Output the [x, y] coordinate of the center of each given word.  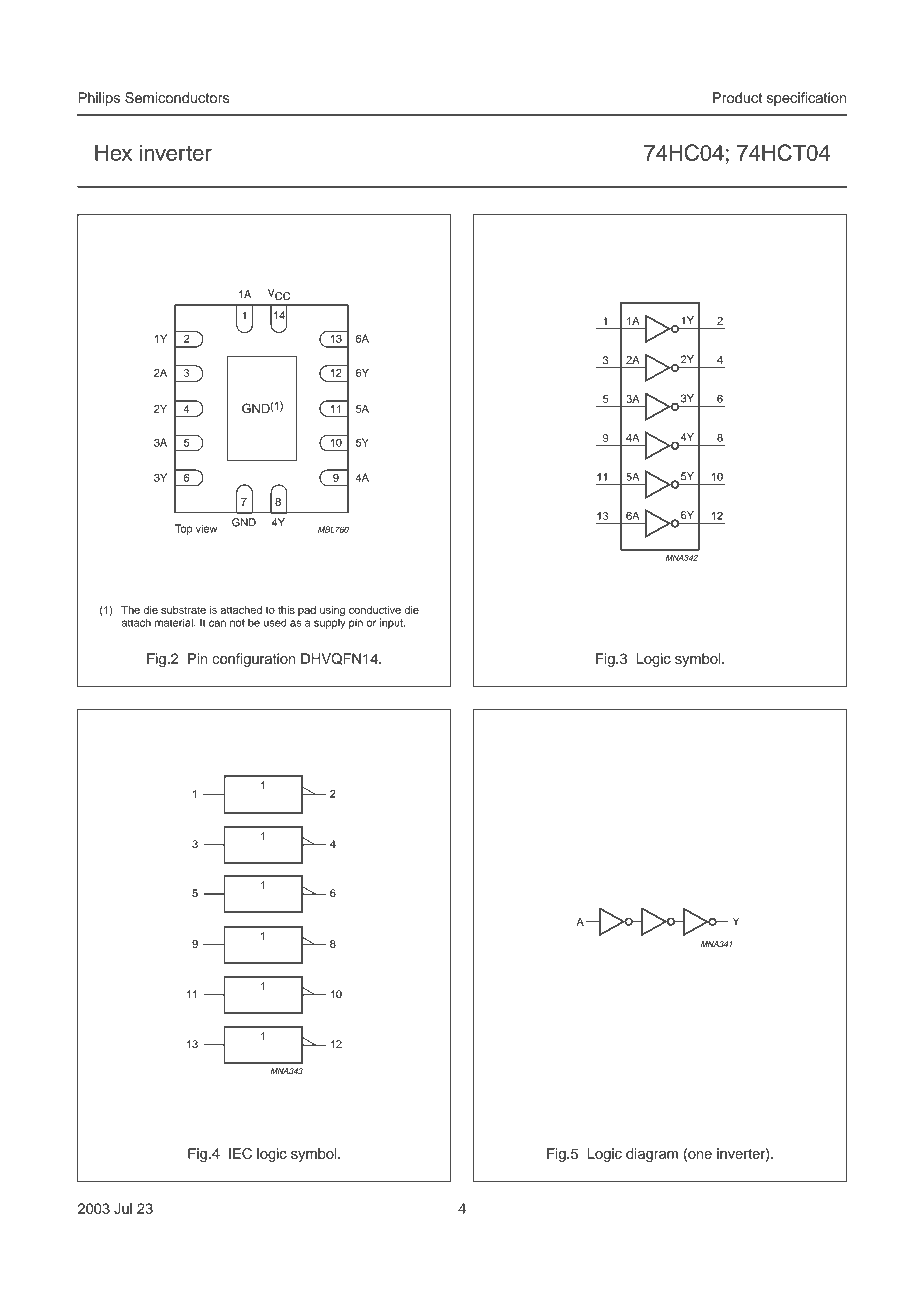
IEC [240, 1153]
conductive [375, 610]
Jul [123, 1208]
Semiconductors [177, 98]
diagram [652, 1155]
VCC [279, 294]
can [217, 623]
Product [737, 97]
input [392, 623]
